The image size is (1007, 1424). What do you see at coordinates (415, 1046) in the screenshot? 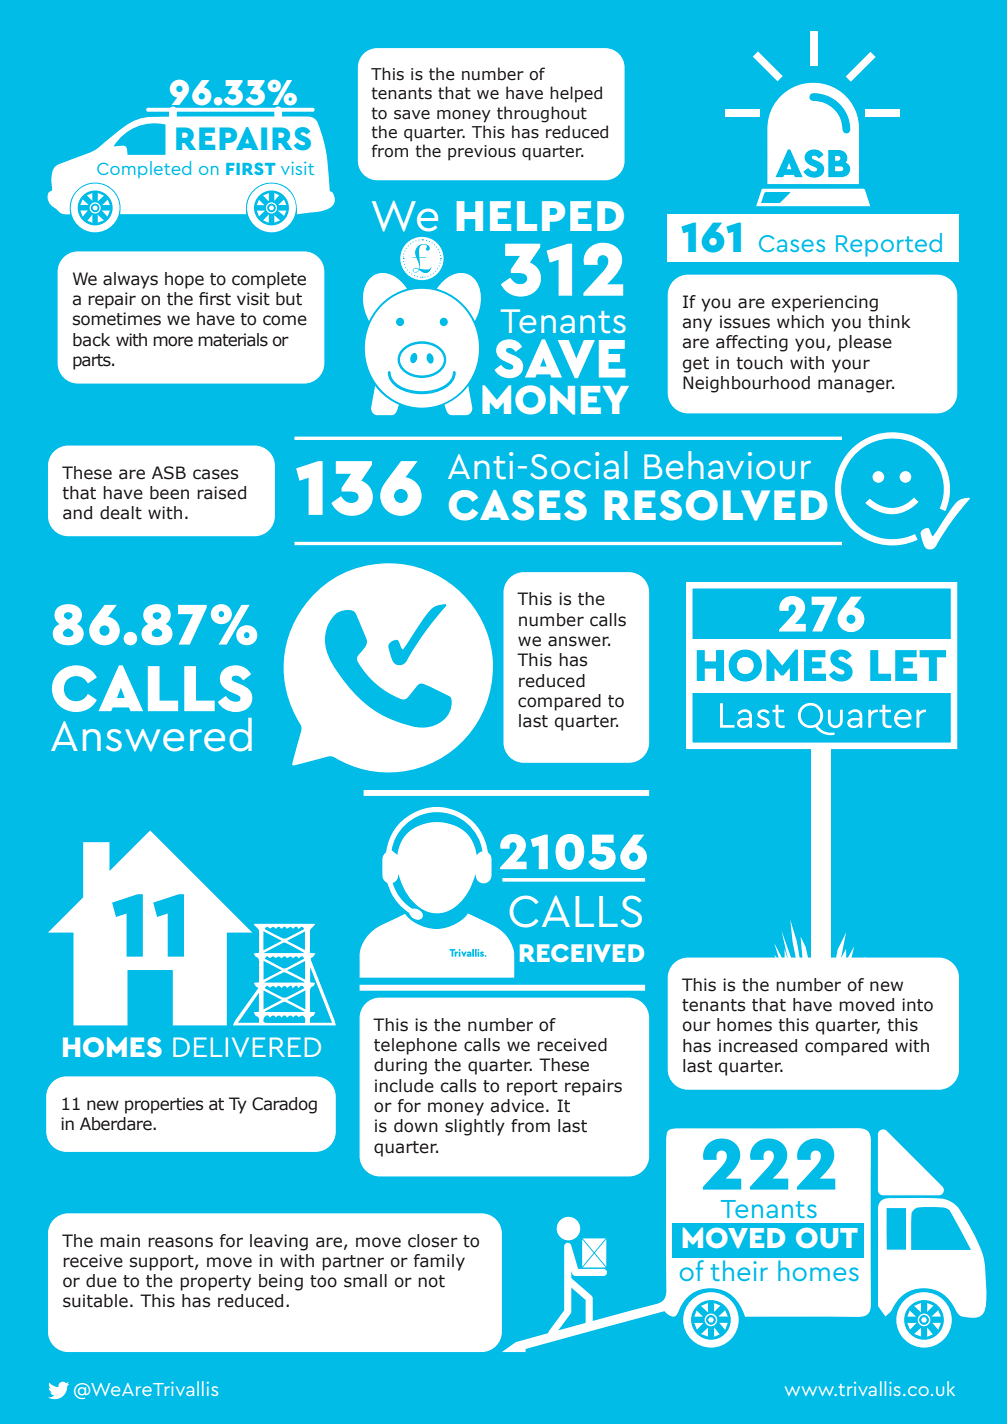
I see `telephone` at bounding box center [415, 1046].
